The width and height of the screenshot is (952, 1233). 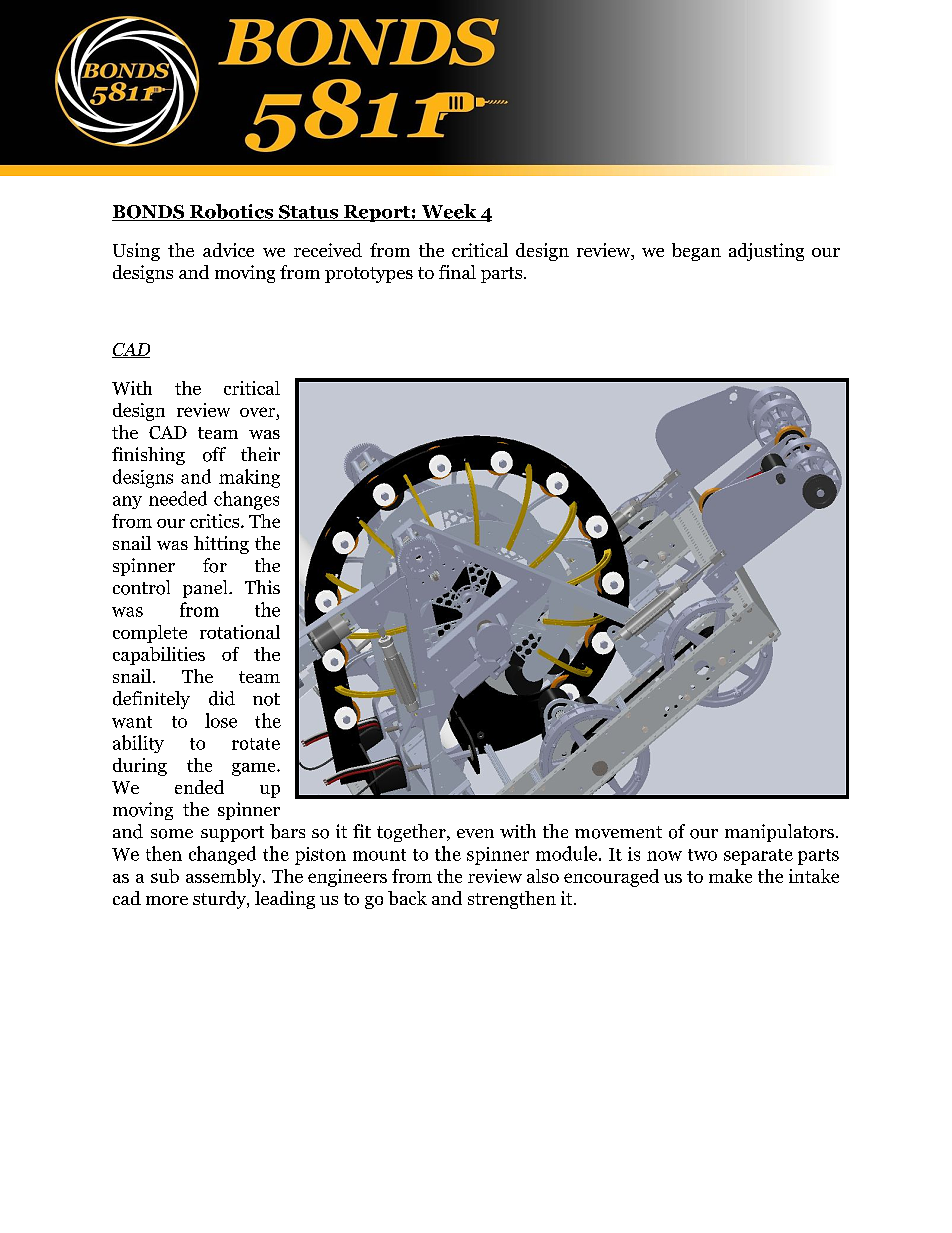 What do you see at coordinates (228, 250) in the screenshot?
I see `advice` at bounding box center [228, 250].
